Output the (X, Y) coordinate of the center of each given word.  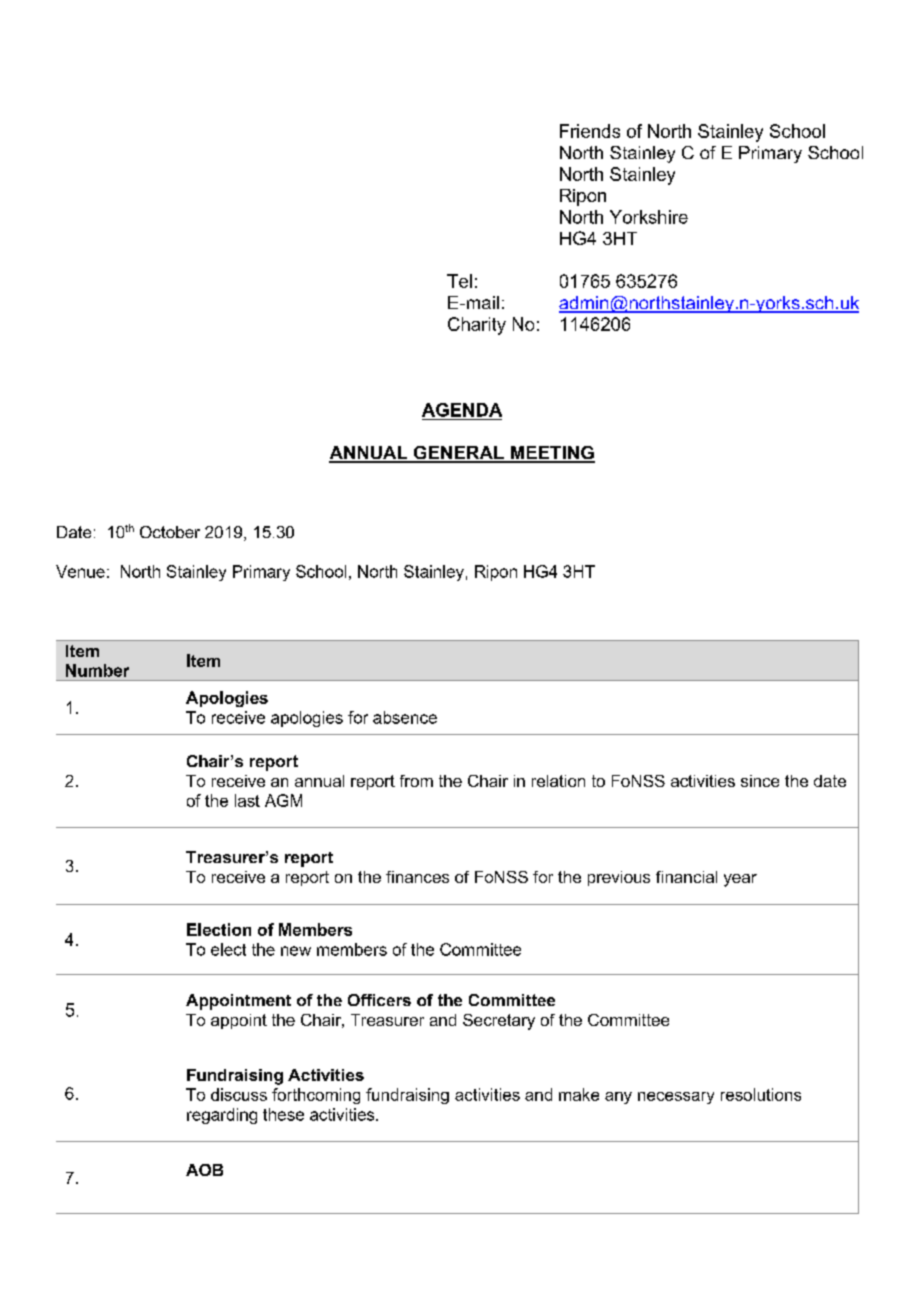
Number (97, 670)
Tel (459, 281)
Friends (590, 131)
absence (405, 717)
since (760, 781)
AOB (204, 1170)
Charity (477, 326)
